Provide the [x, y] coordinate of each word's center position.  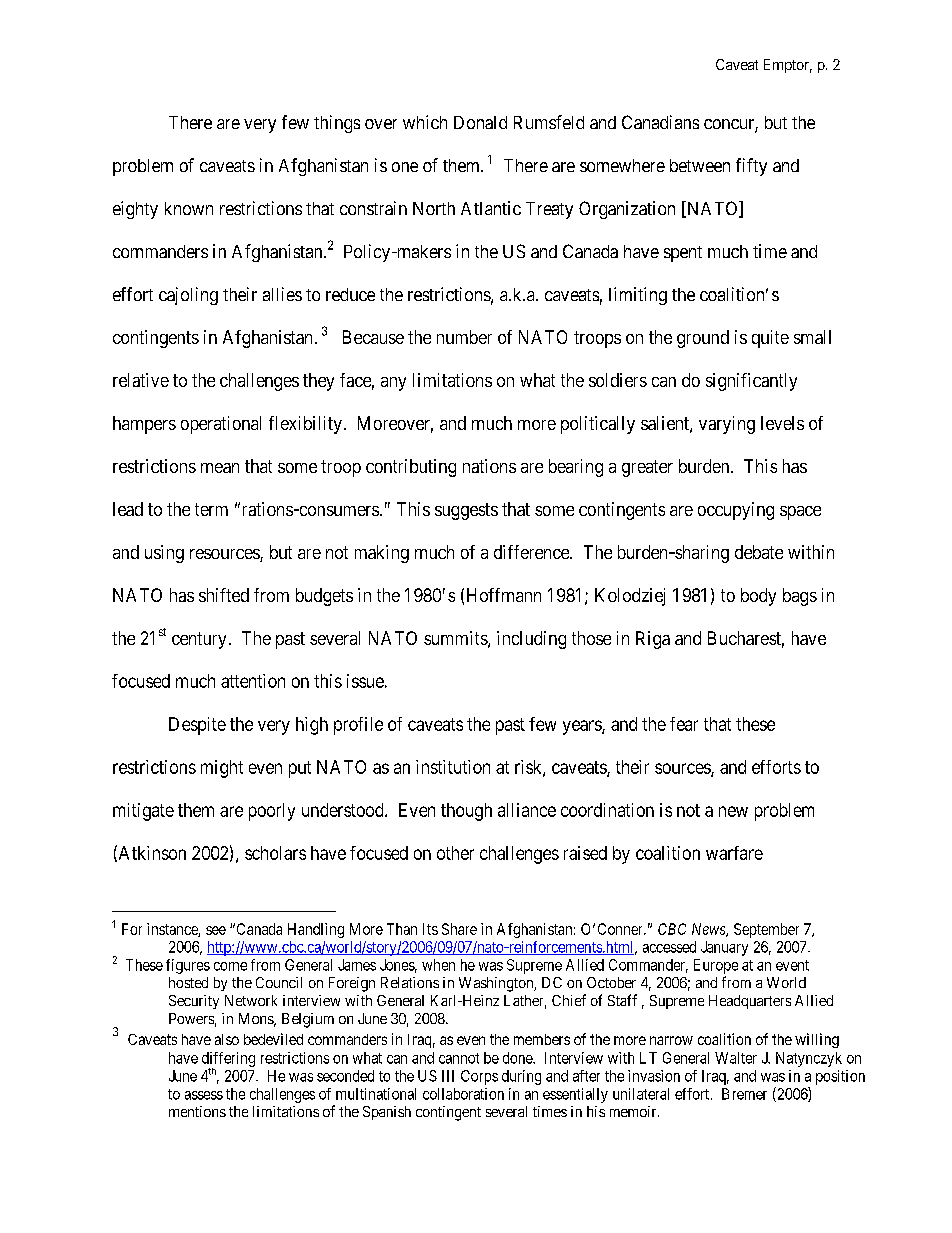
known [189, 208]
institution [453, 767]
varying [727, 425]
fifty [751, 167]
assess [204, 1095]
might [222, 769]
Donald [480, 122]
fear [684, 724]
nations [489, 466]
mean [220, 468]
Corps [479, 1077]
